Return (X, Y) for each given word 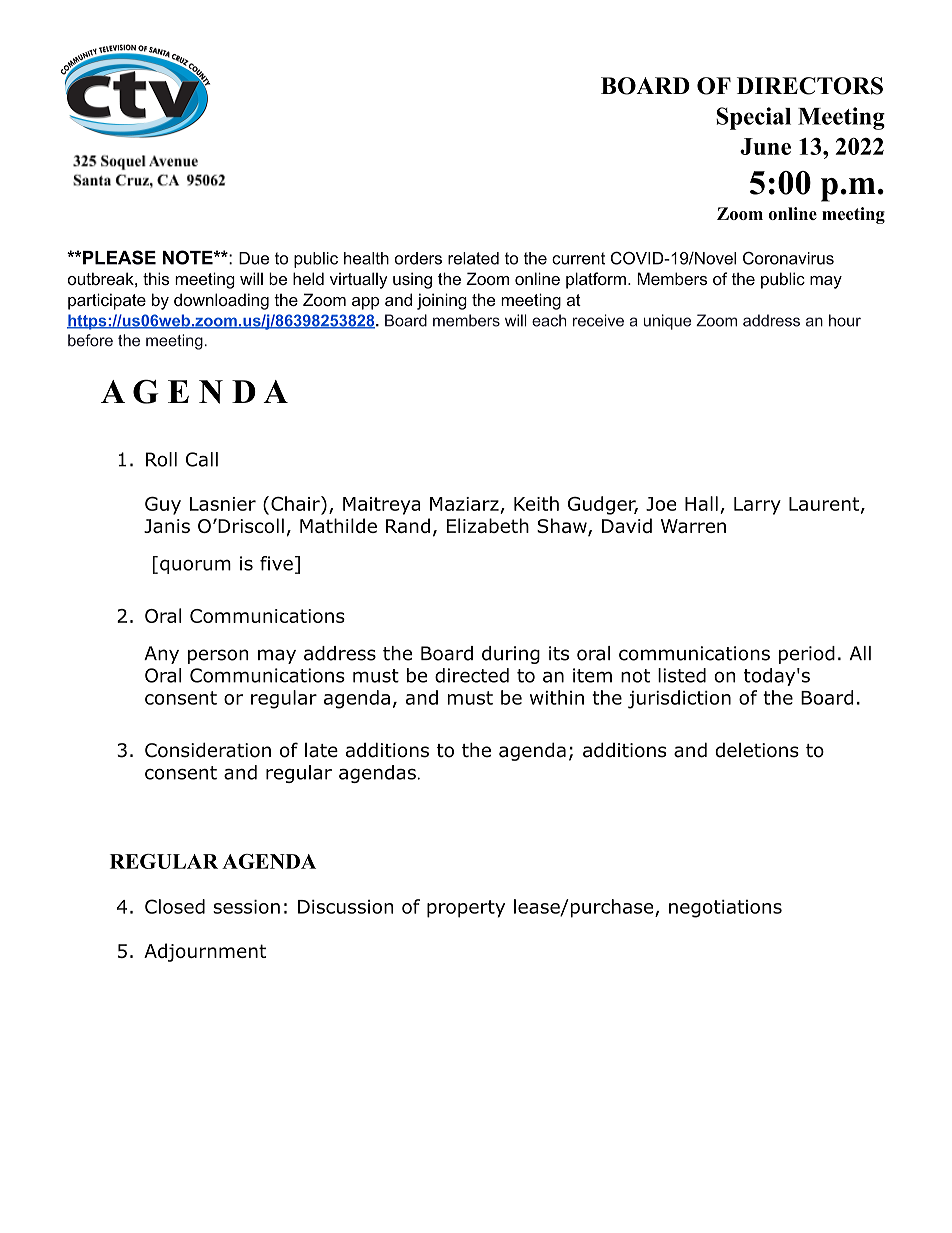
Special (753, 118)
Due (254, 258)
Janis (167, 526)
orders (418, 258)
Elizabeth (488, 525)
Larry (757, 506)
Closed (175, 906)
